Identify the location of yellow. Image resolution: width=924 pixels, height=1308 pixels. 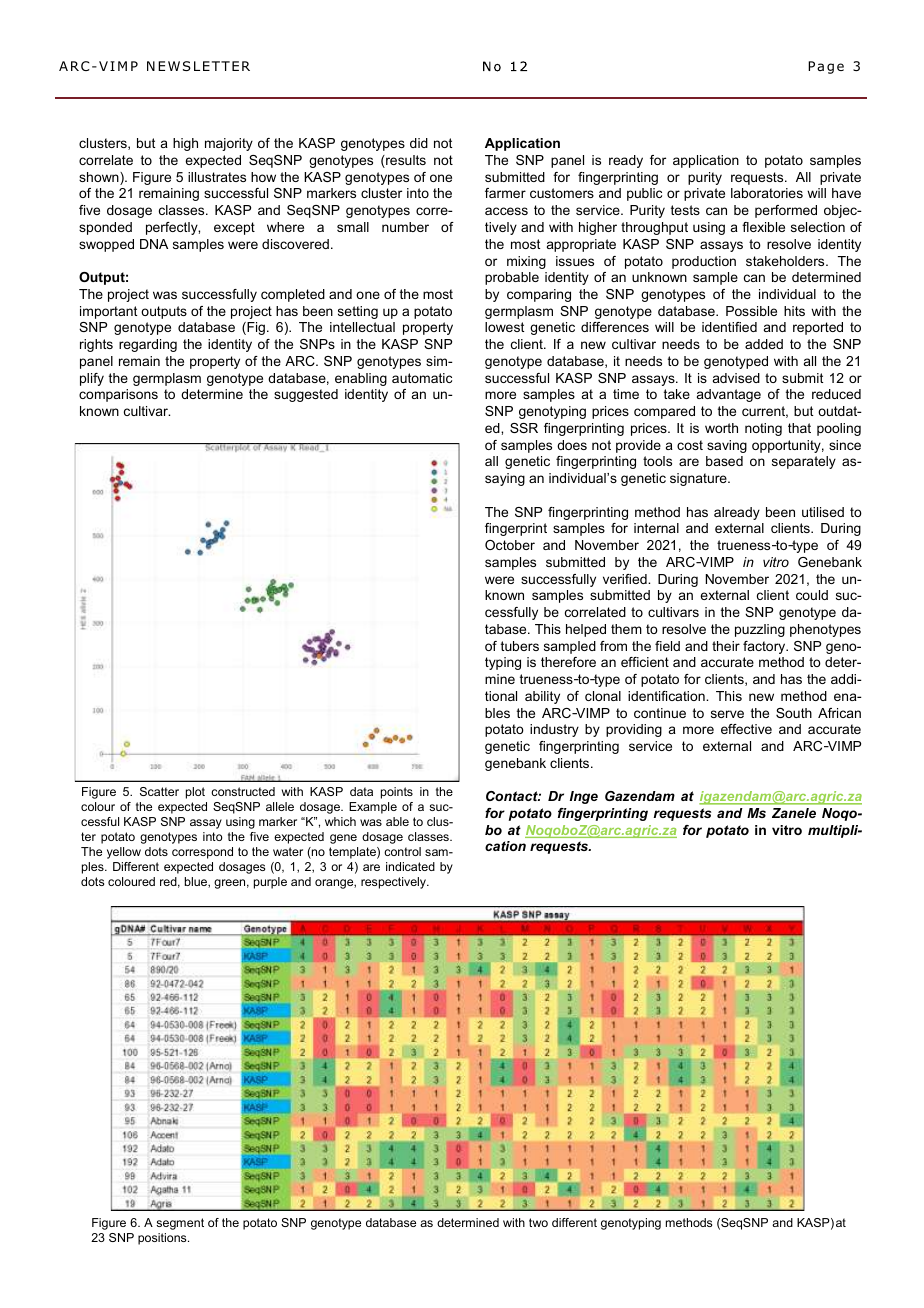
(124, 853).
